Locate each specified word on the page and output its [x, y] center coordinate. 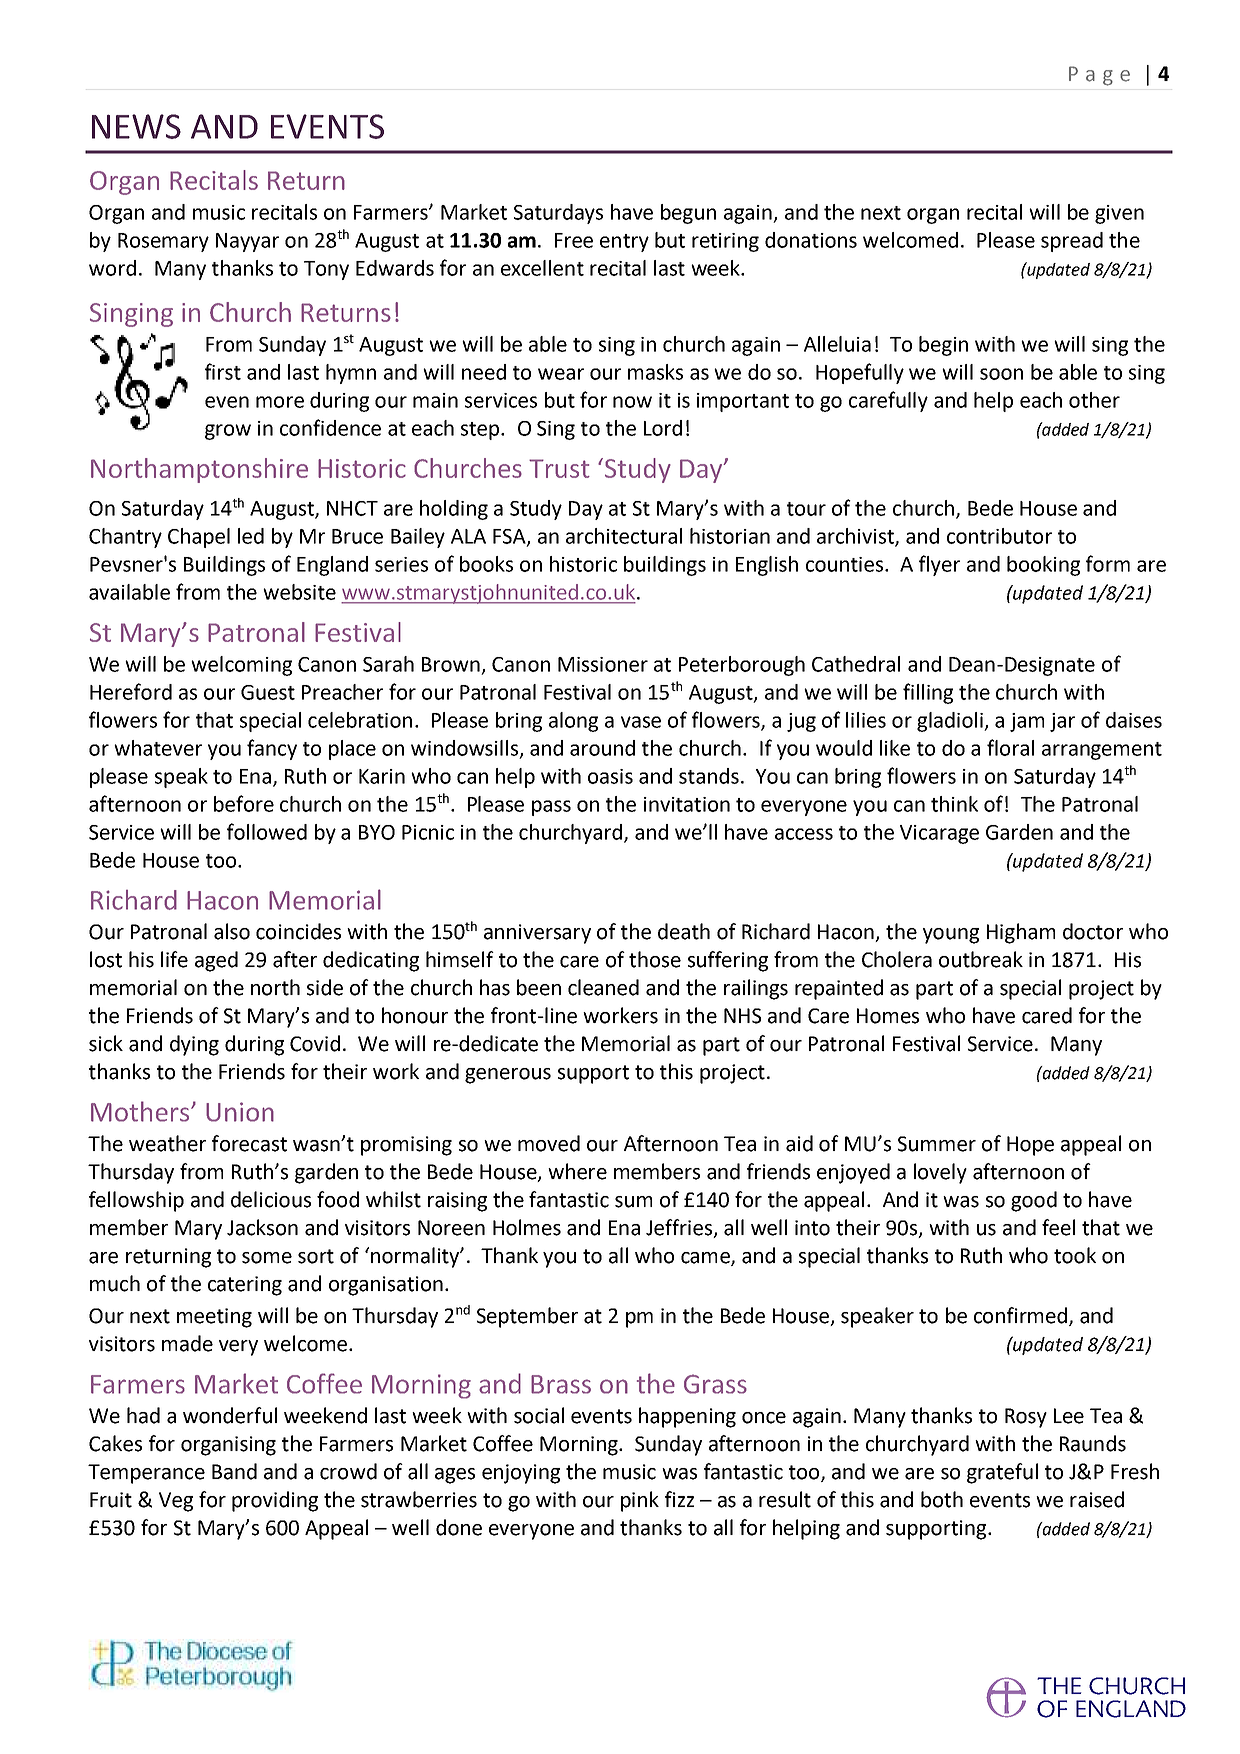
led [251, 536]
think [954, 804]
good [1034, 1201]
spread [1072, 242]
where [577, 1171]
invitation [687, 804]
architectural [624, 536]
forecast [249, 1143]
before [244, 803]
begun [688, 214]
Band [234, 1471]
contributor [999, 536]
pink [640, 1501]
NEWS [136, 126]
